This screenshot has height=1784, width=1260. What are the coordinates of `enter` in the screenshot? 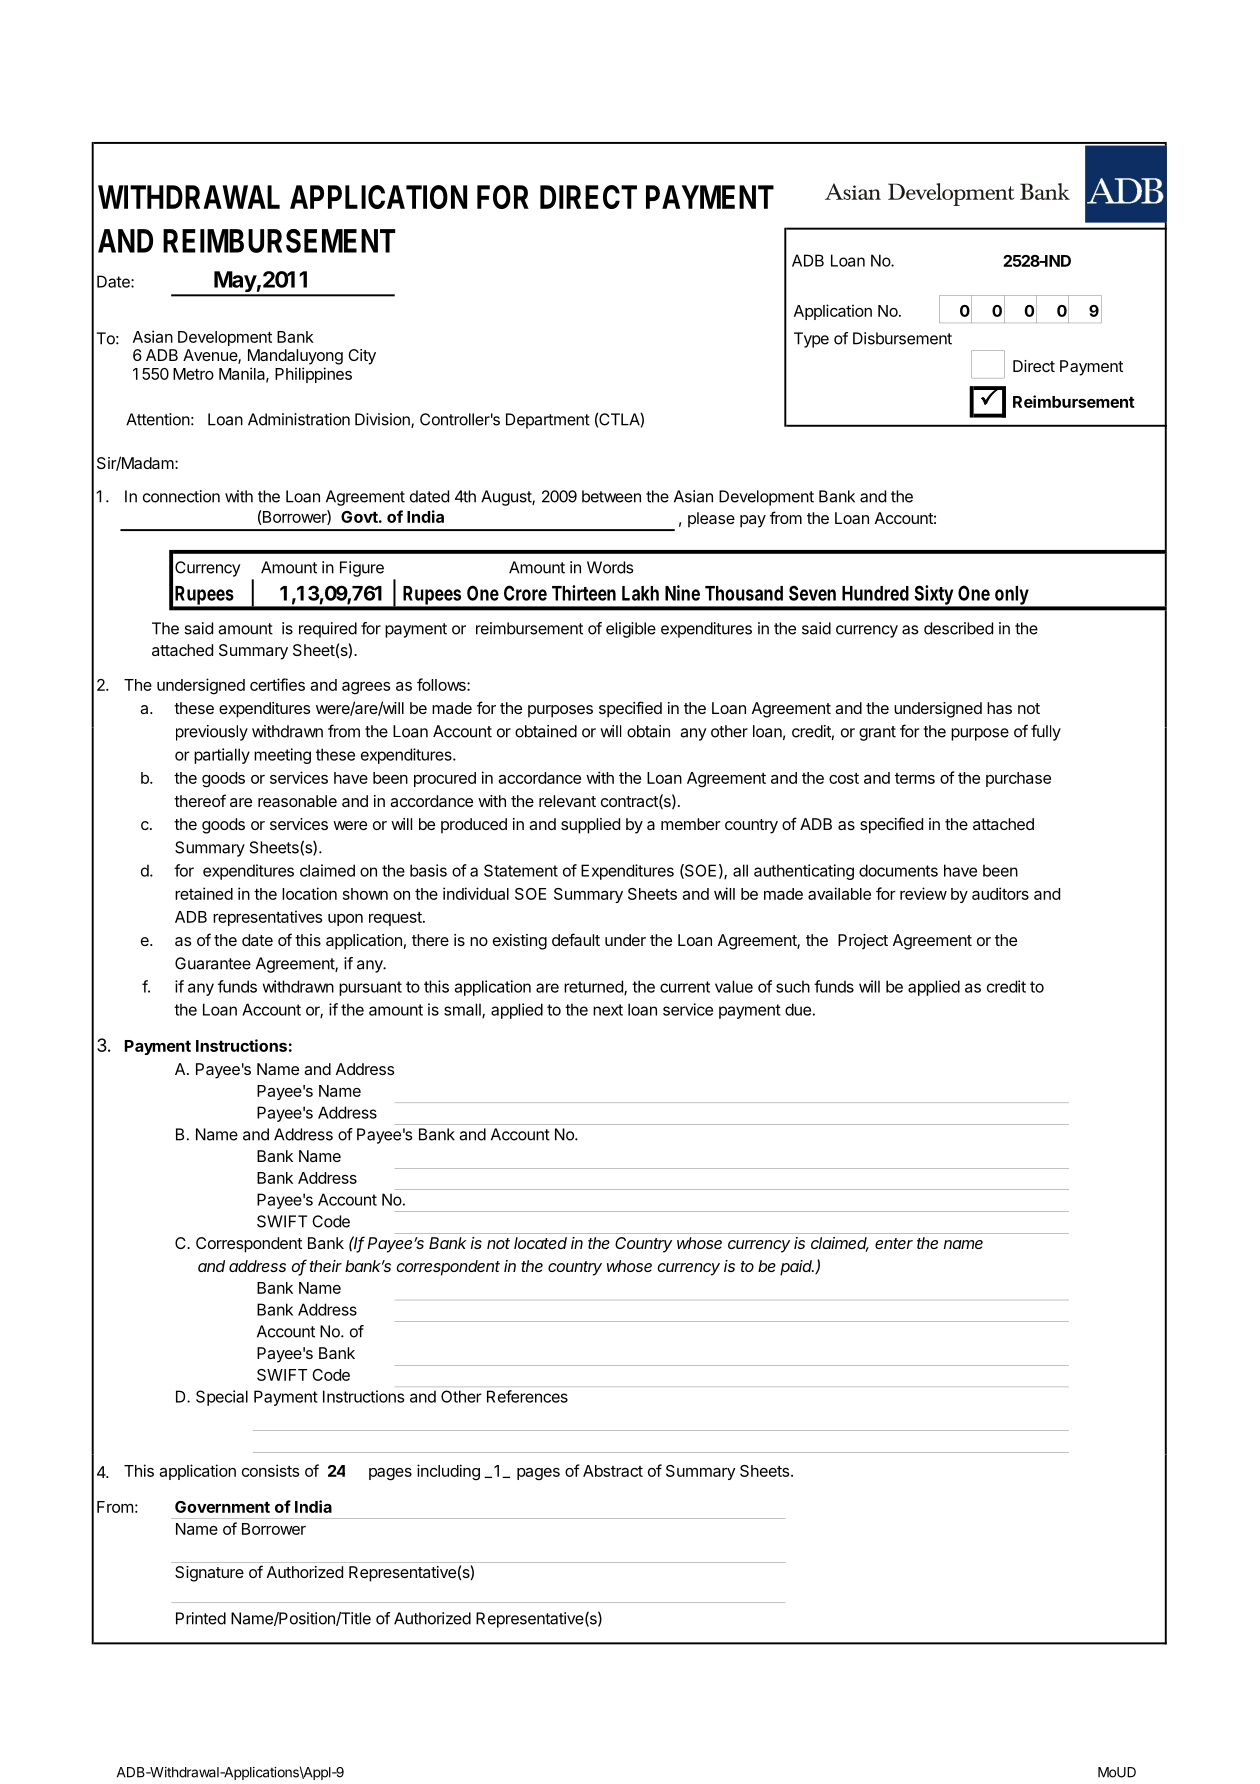 It's located at (894, 1243).
